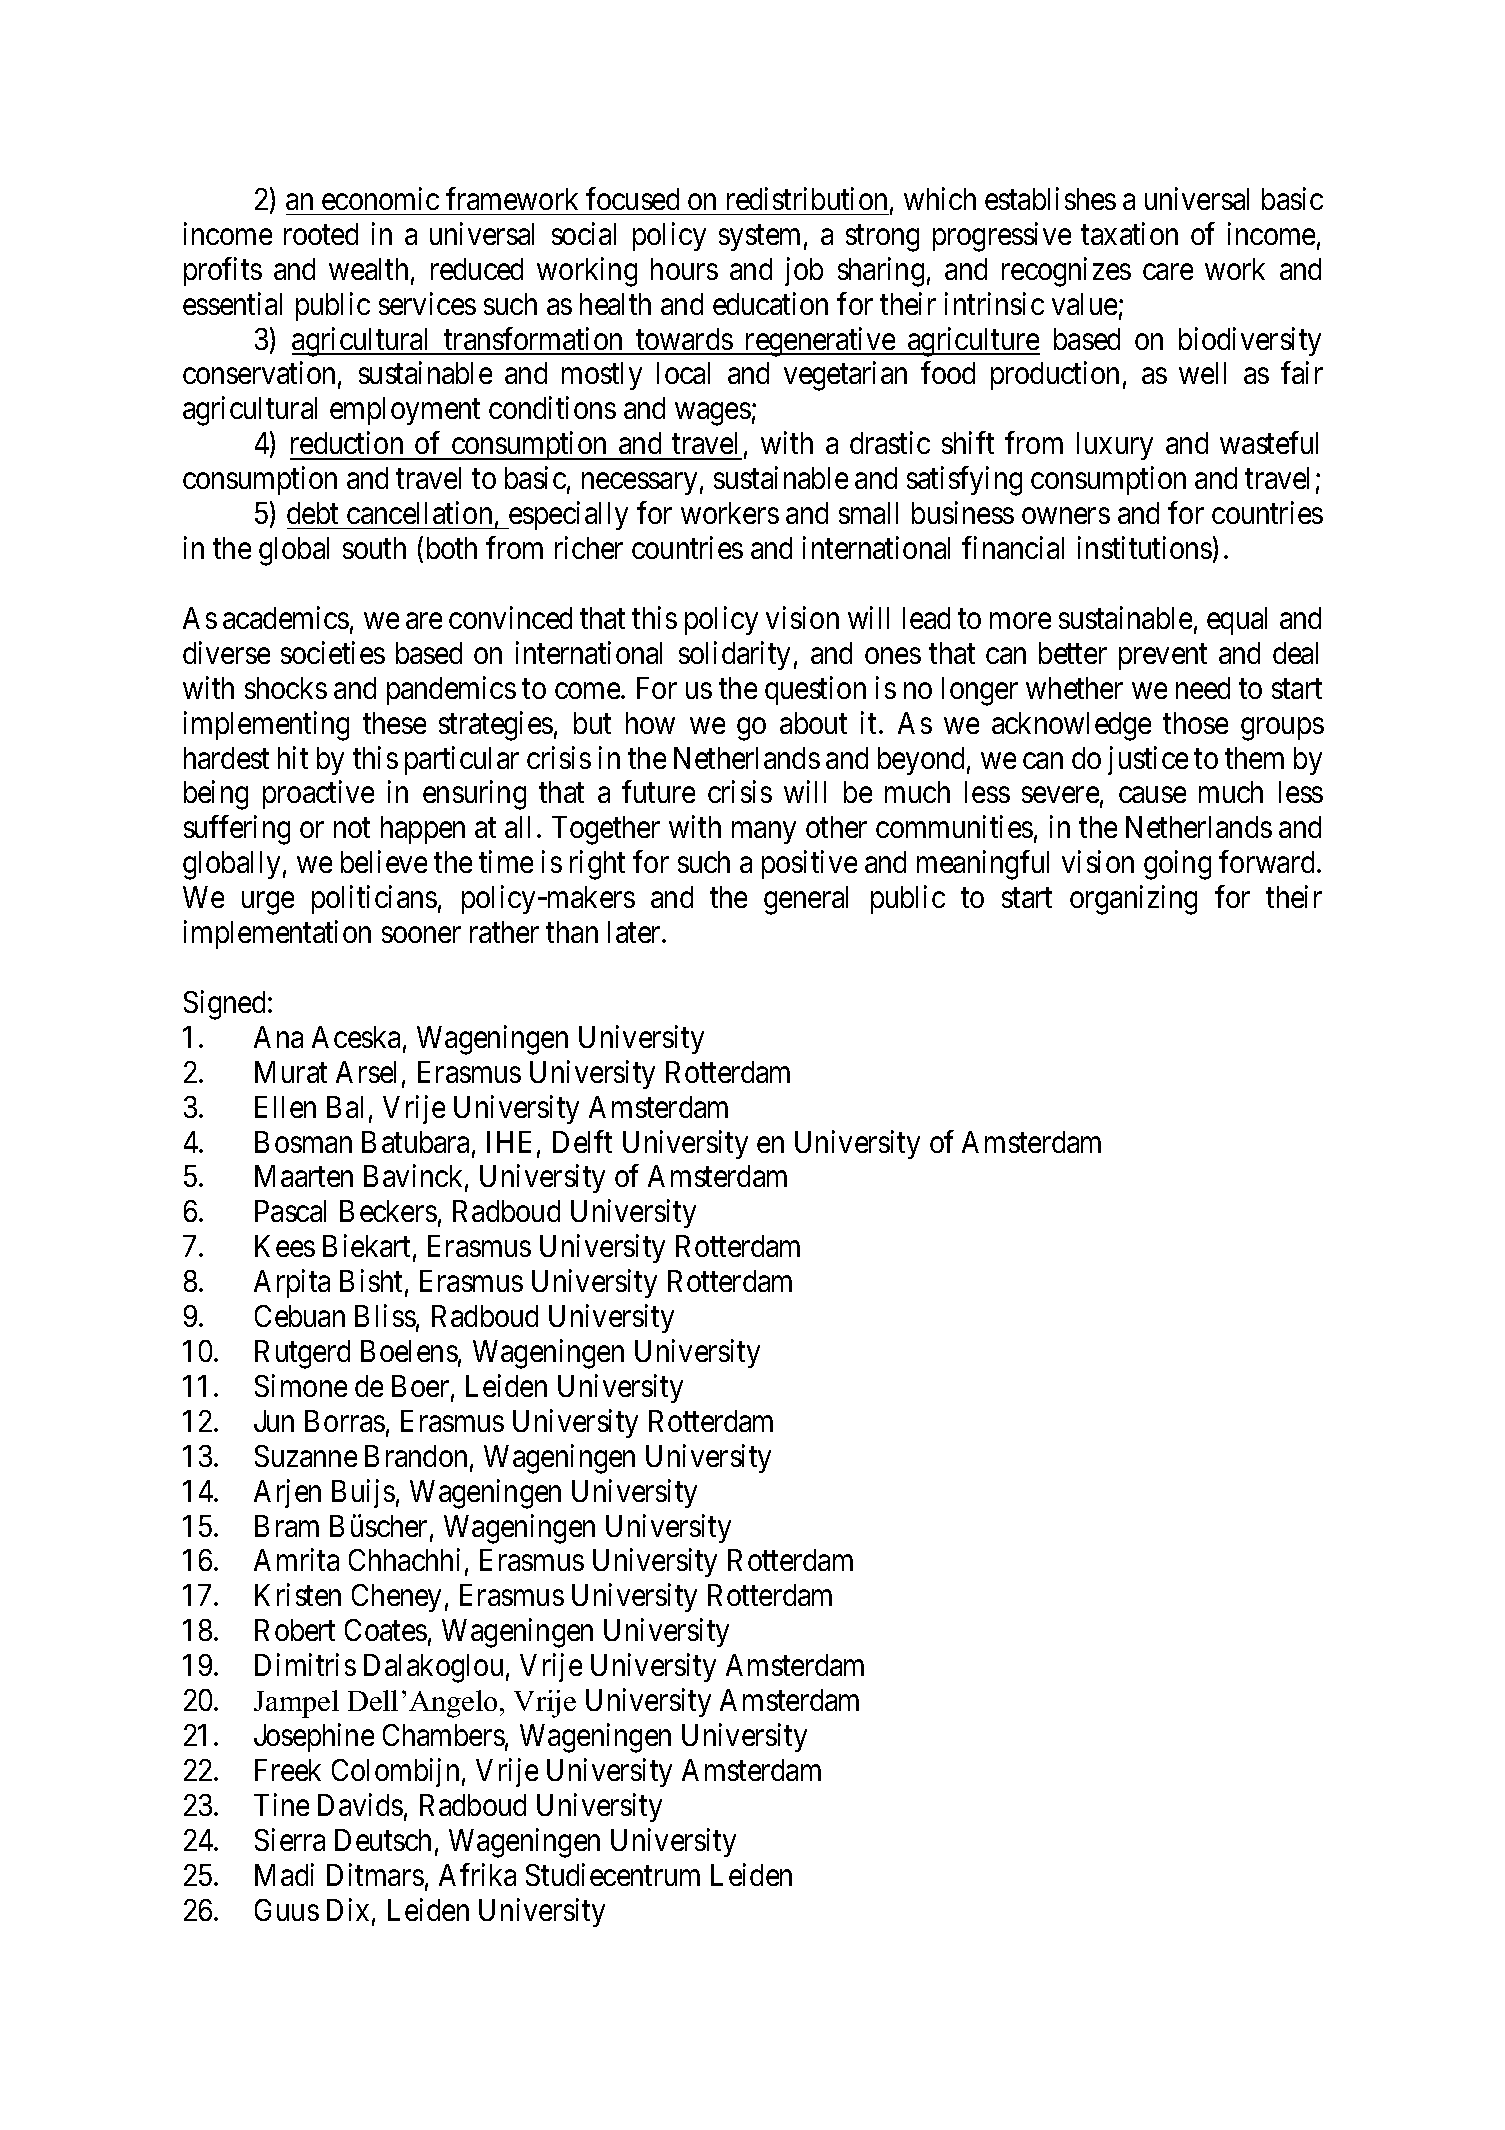 Image resolution: width=1505 pixels, height=2130 pixels. Describe the element at coordinates (477, 1874) in the document. I see `Afrika` at that location.
